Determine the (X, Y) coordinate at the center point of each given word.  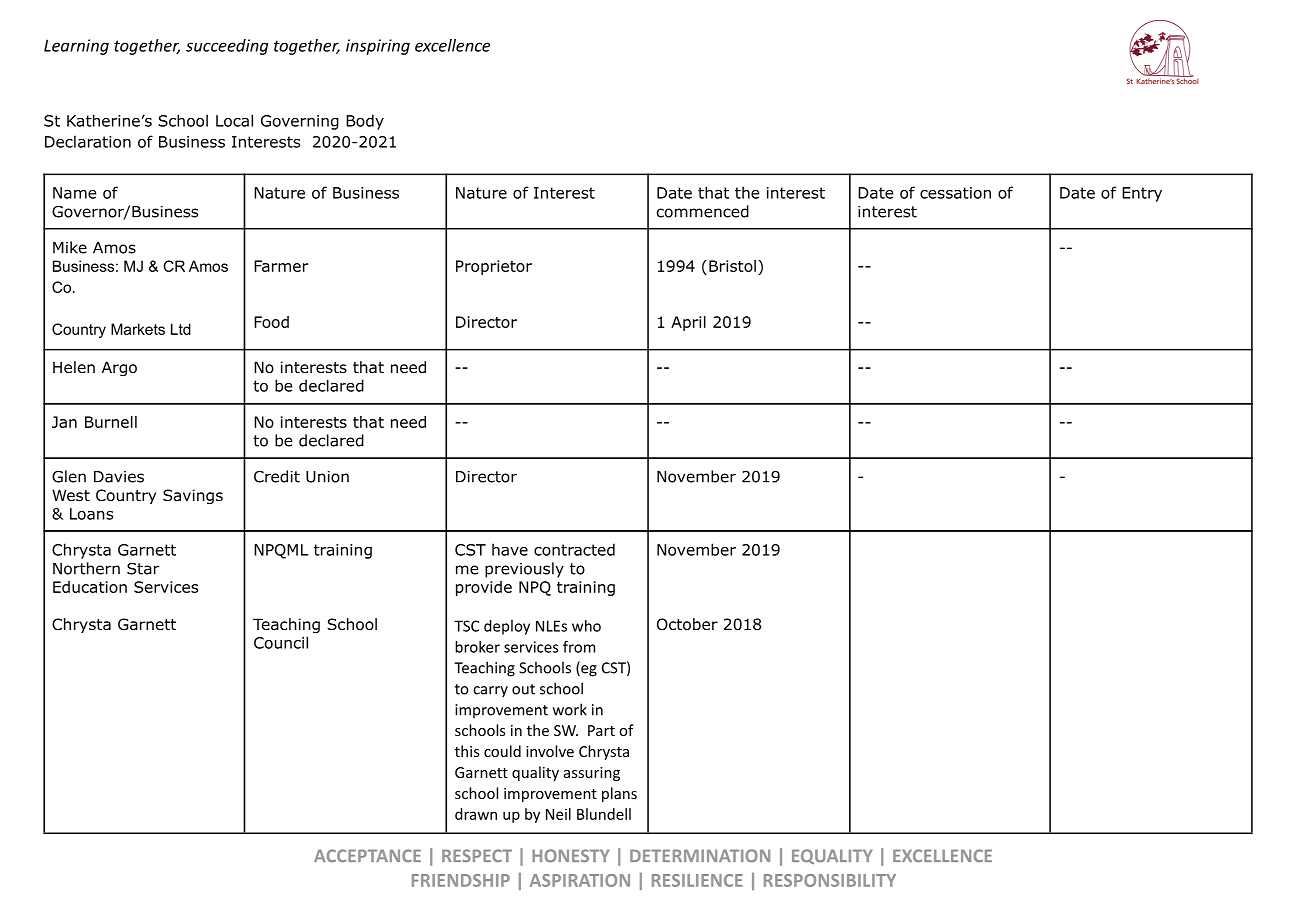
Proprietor (494, 267)
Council (281, 642)
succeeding (227, 47)
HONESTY (571, 855)
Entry (1142, 194)
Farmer (281, 266)
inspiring (378, 47)
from (579, 647)
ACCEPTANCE (367, 855)
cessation (955, 193)
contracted (574, 549)
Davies (119, 477)
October (687, 624)
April (688, 323)
